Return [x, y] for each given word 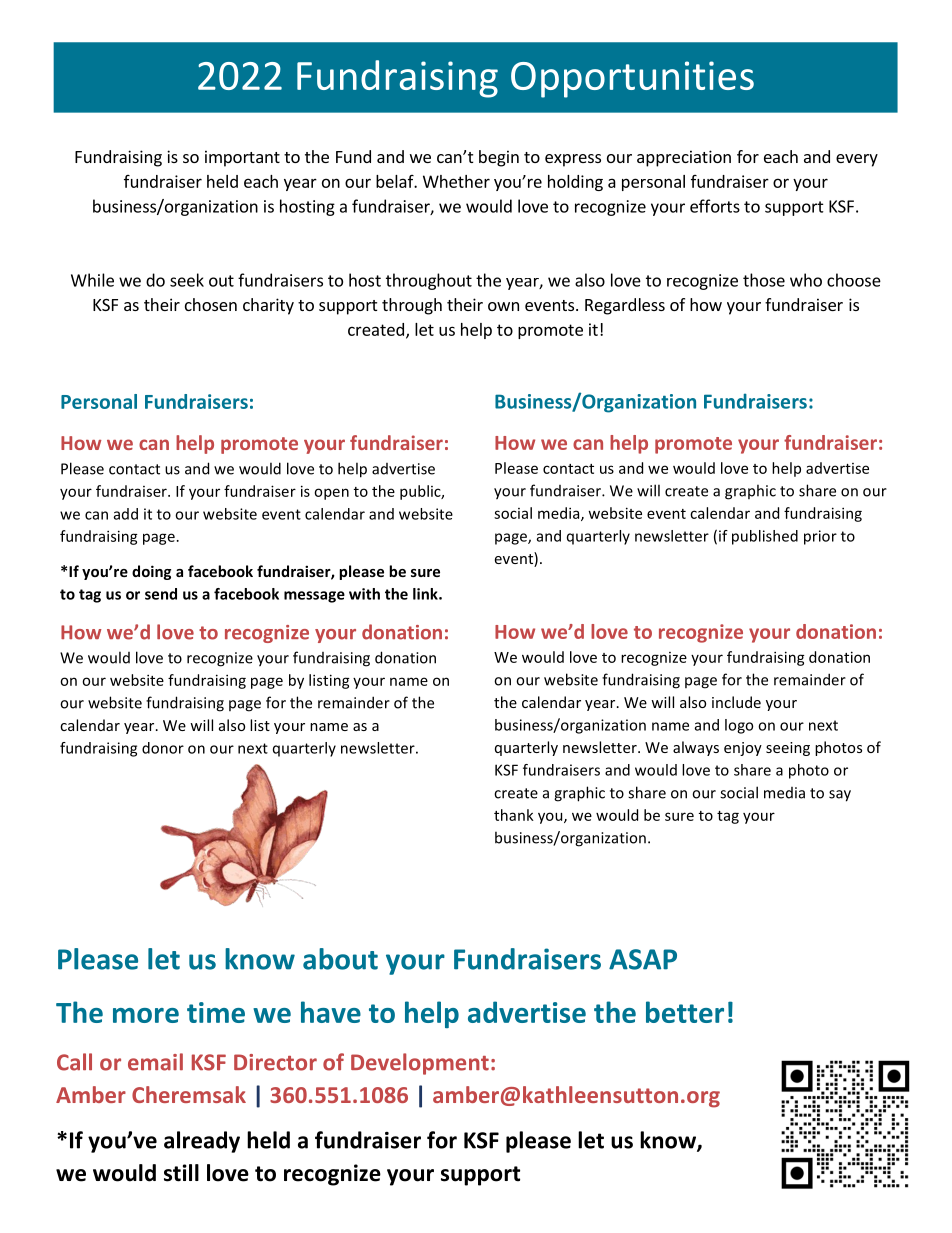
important [242, 158]
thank [514, 815]
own [503, 306]
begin [499, 158]
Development [420, 1064]
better [685, 1012]
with [364, 594]
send [161, 594]
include [736, 702]
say [840, 796]
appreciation [684, 158]
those [764, 280]
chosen [211, 304]
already [202, 1142]
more [146, 1015]
